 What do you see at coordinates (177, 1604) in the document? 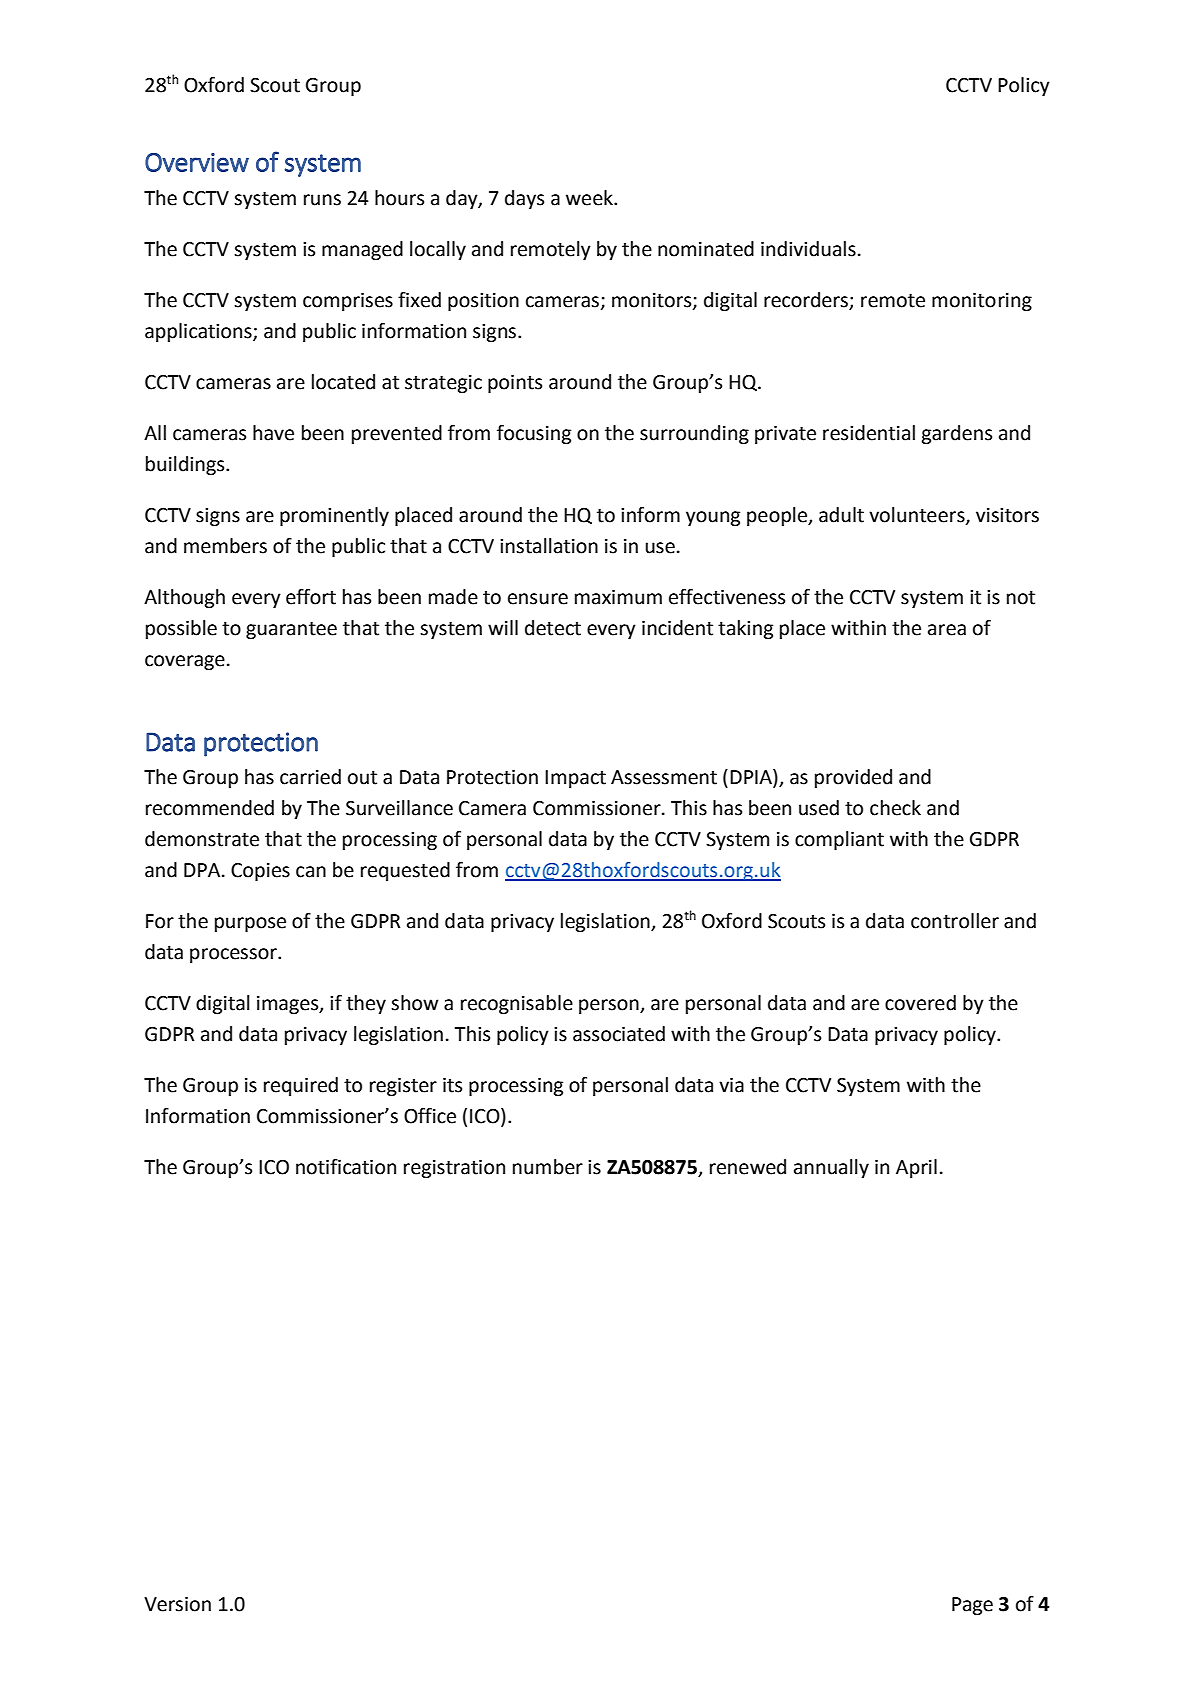
I see `Version` at bounding box center [177, 1604].
